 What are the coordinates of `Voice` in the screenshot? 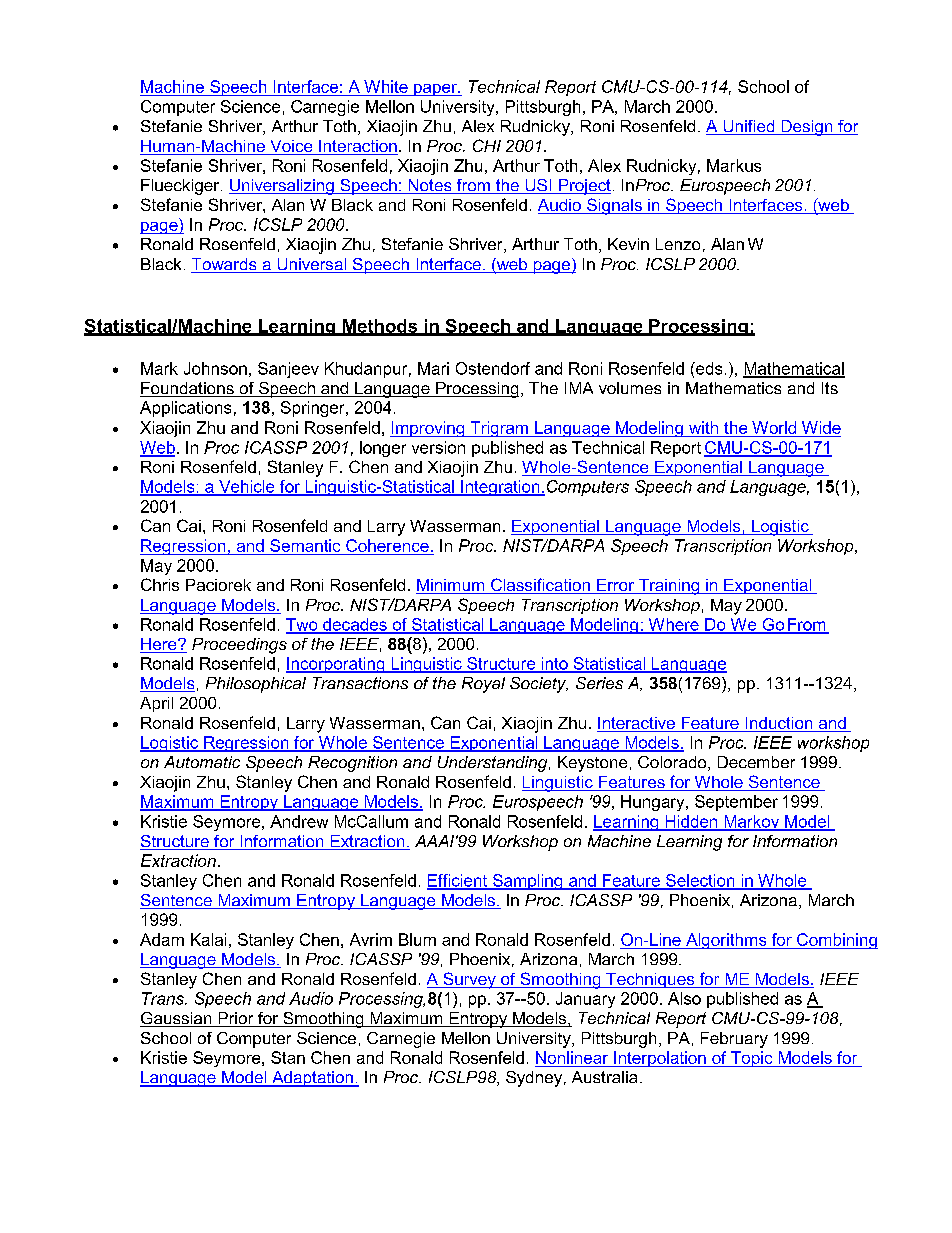 It's located at (291, 147).
